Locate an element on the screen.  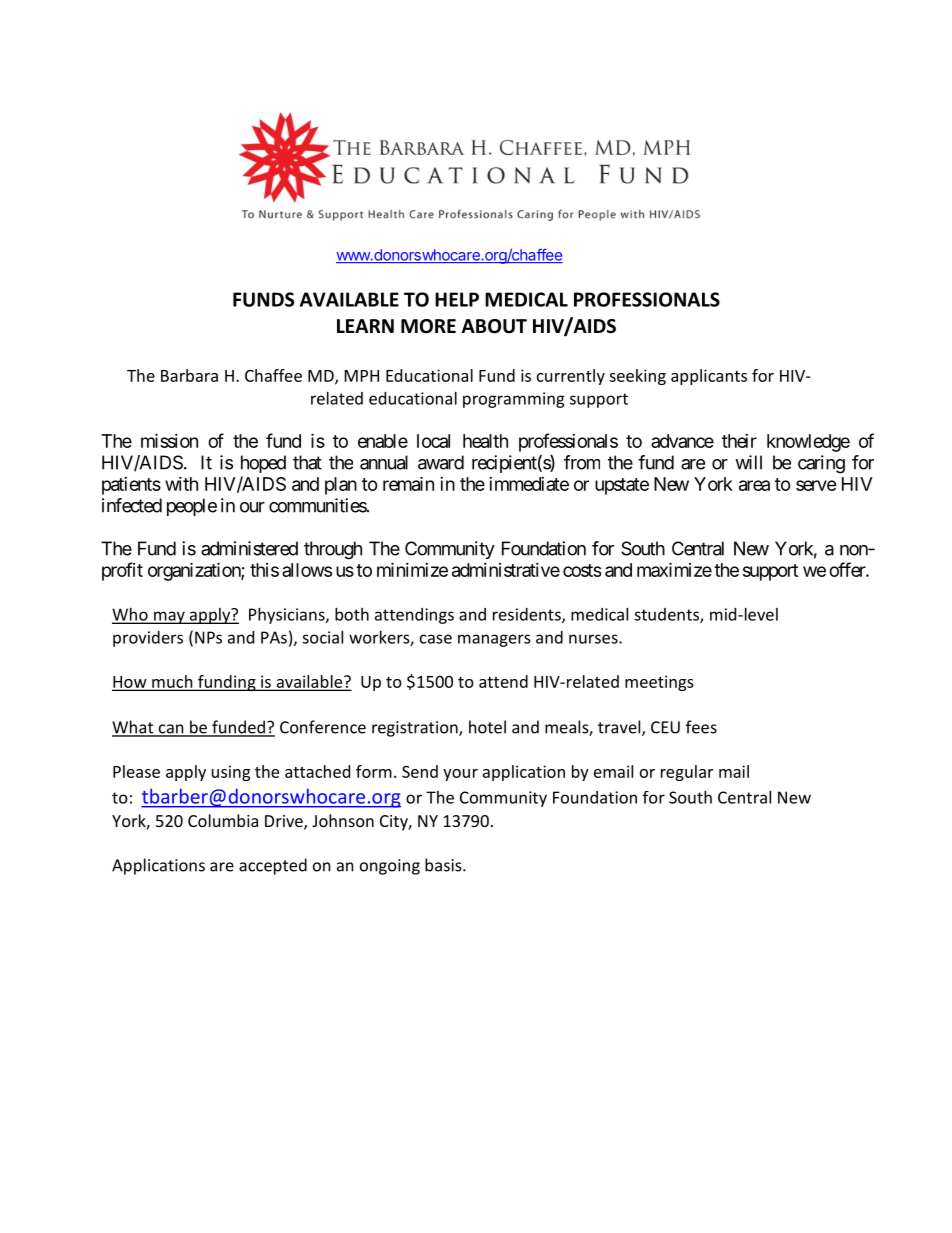
applicants is located at coordinates (709, 377).
